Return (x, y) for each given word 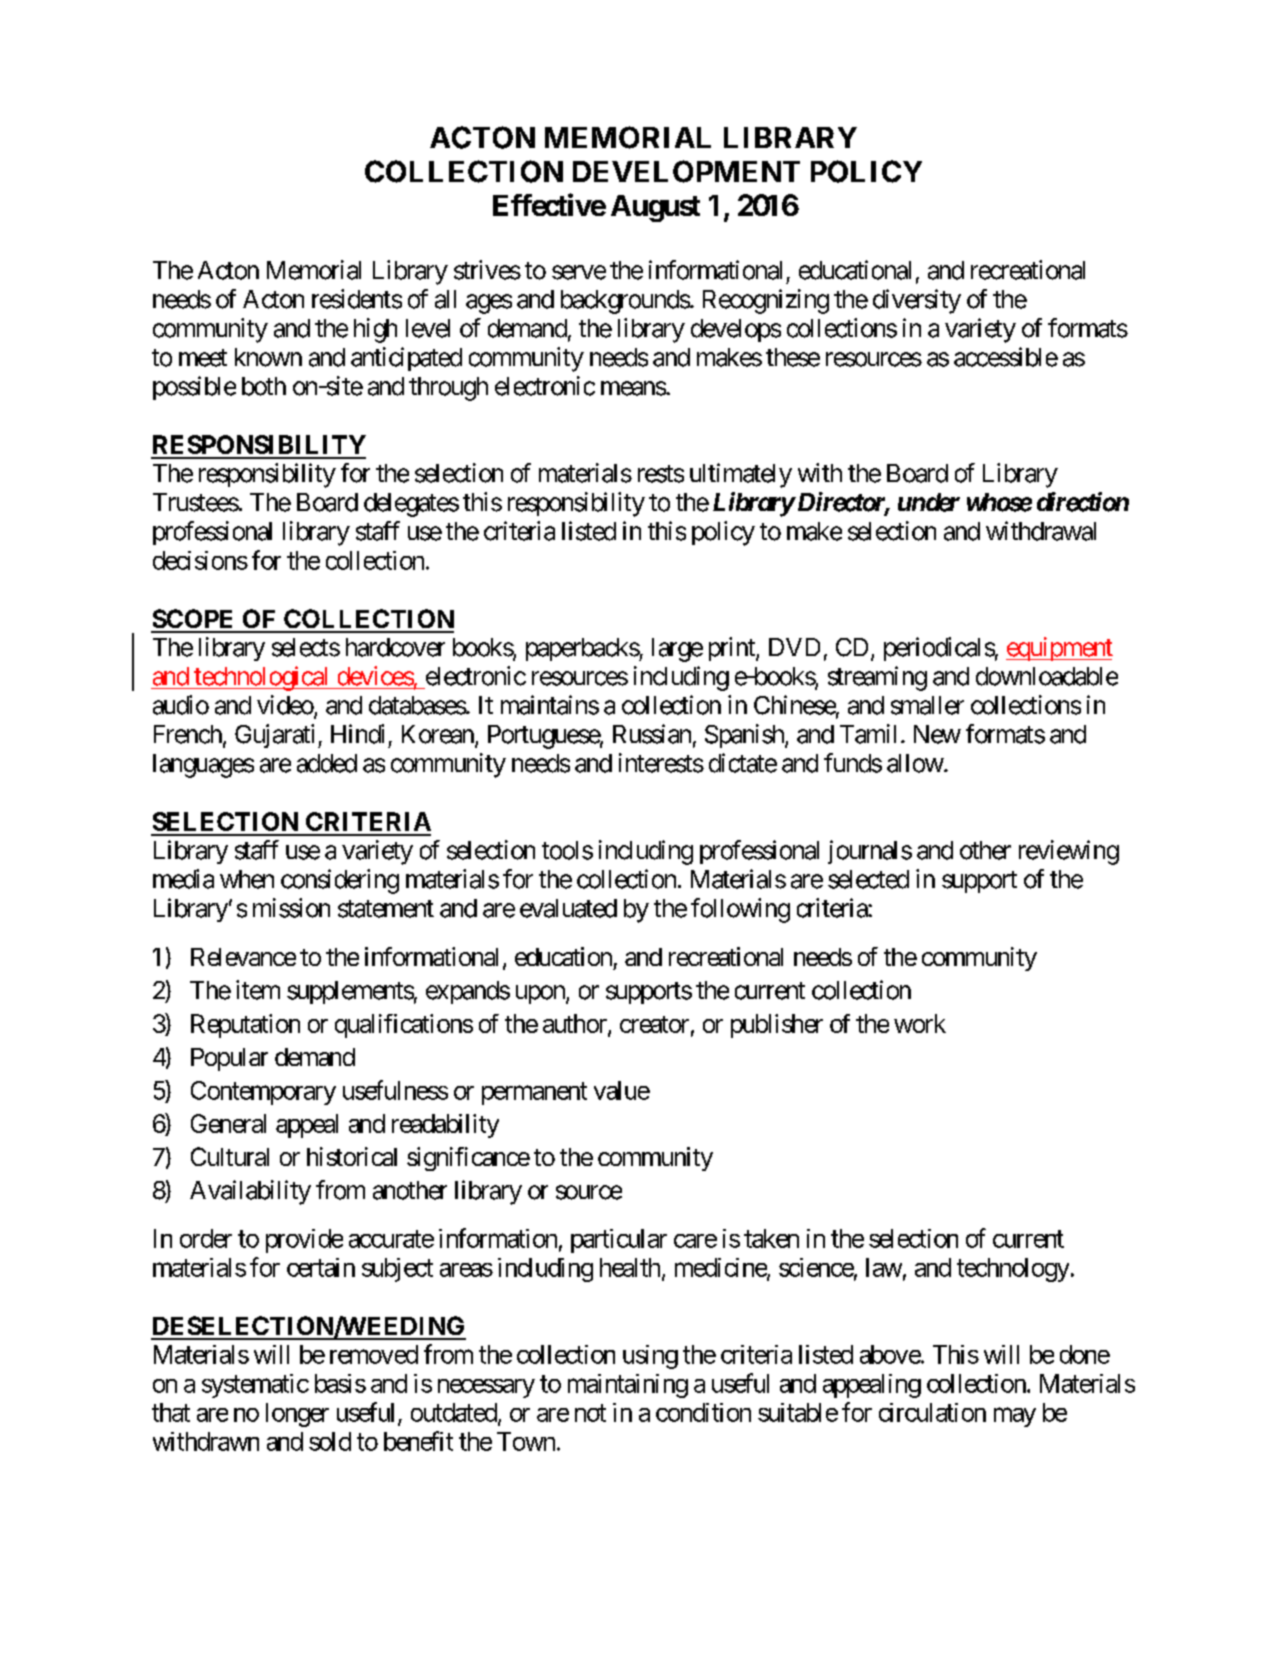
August (655, 208)
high (375, 330)
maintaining (628, 1386)
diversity (917, 301)
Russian (652, 734)
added (327, 763)
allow (915, 763)
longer (297, 1415)
